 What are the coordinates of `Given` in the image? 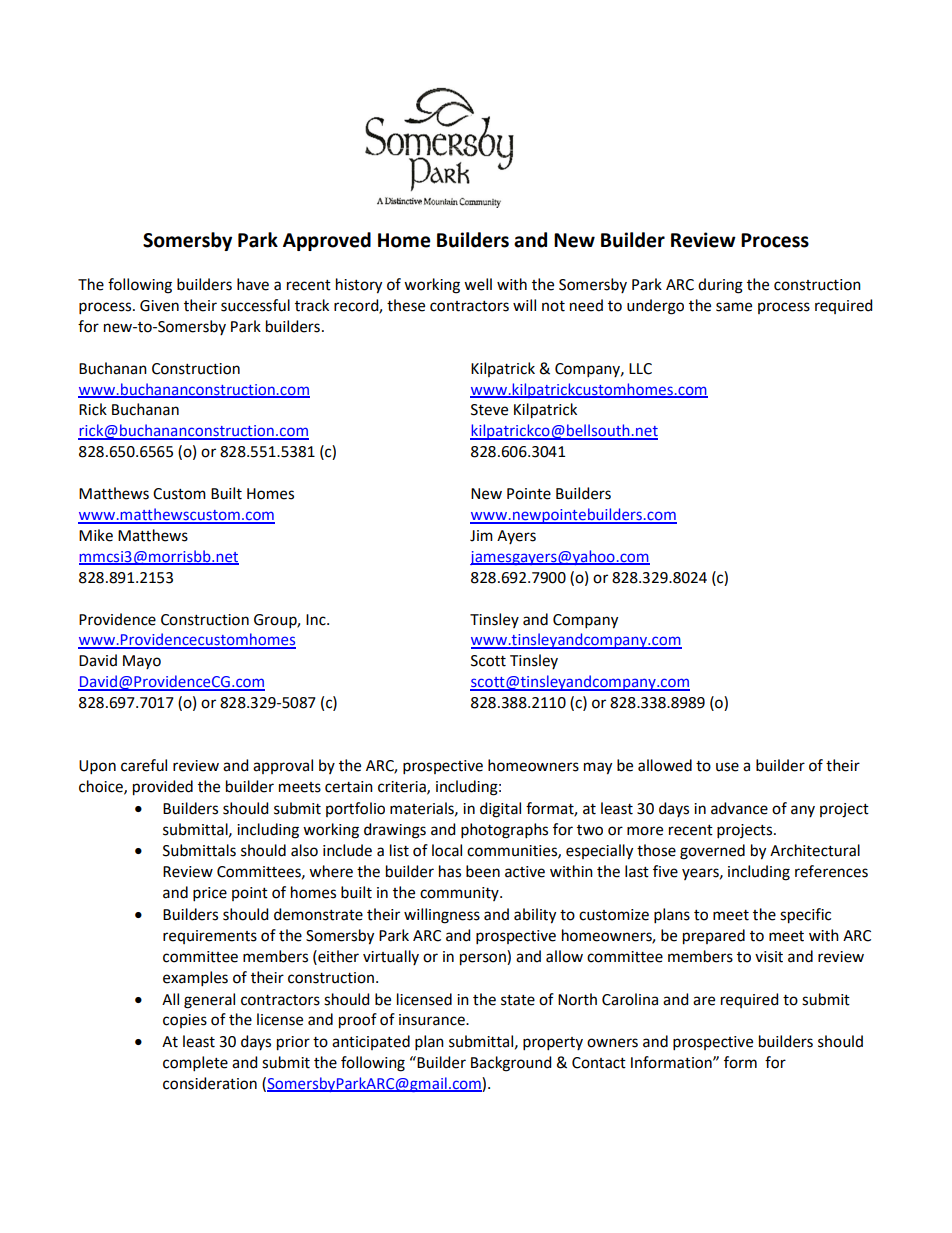 It's located at (159, 306).
